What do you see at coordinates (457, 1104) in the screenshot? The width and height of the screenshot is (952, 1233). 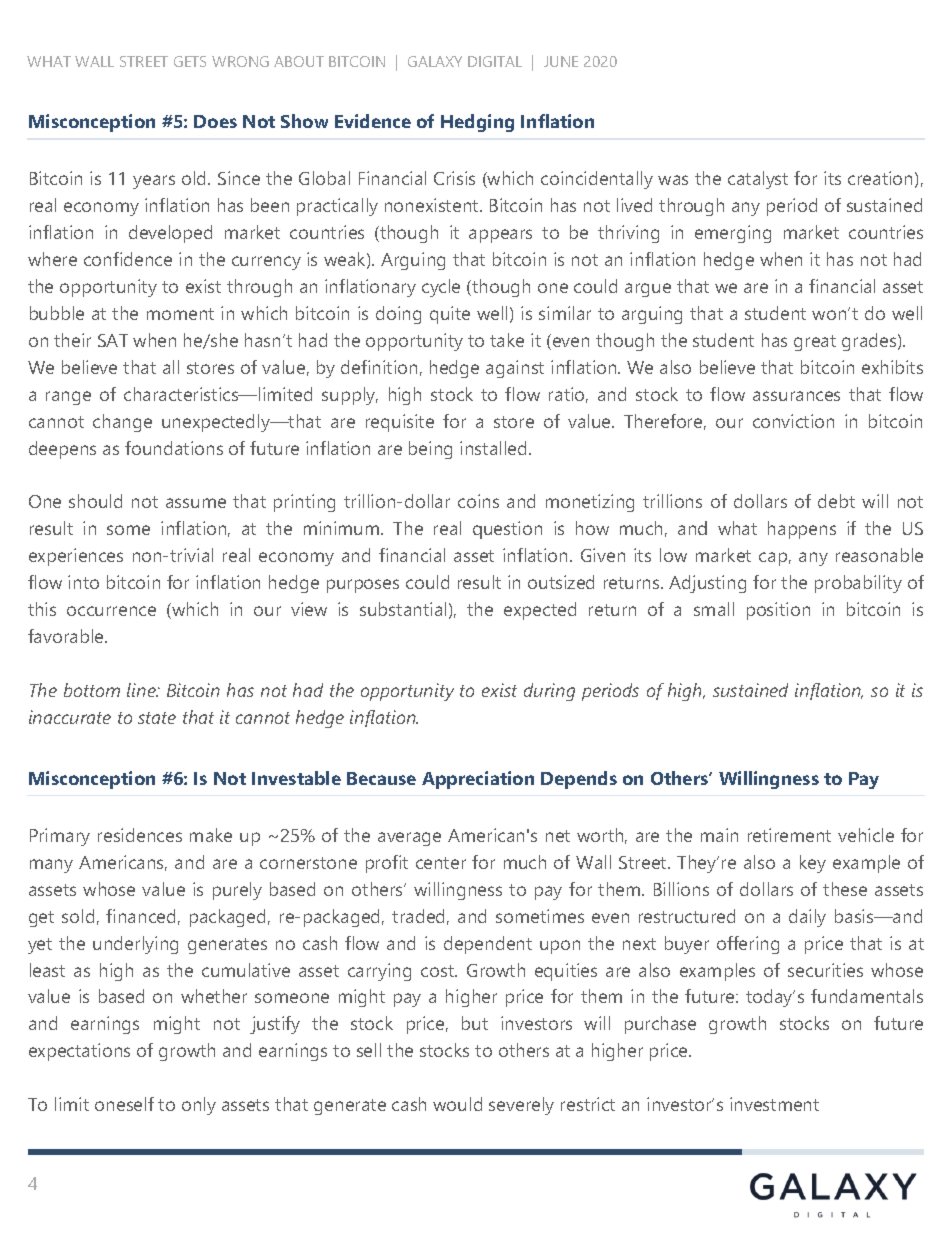 I see `would` at bounding box center [457, 1104].
